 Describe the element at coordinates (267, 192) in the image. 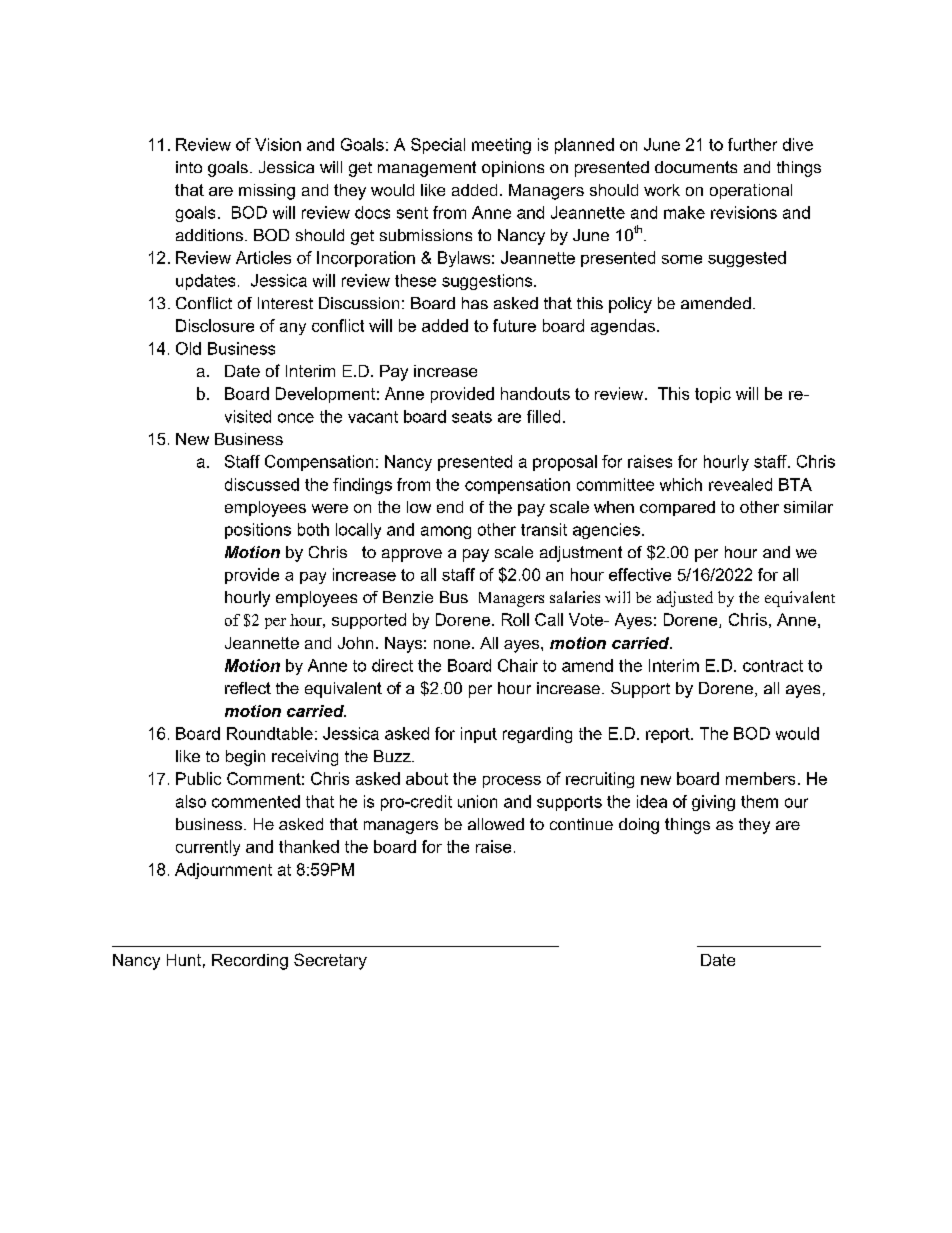

I see `missing` at that location.
